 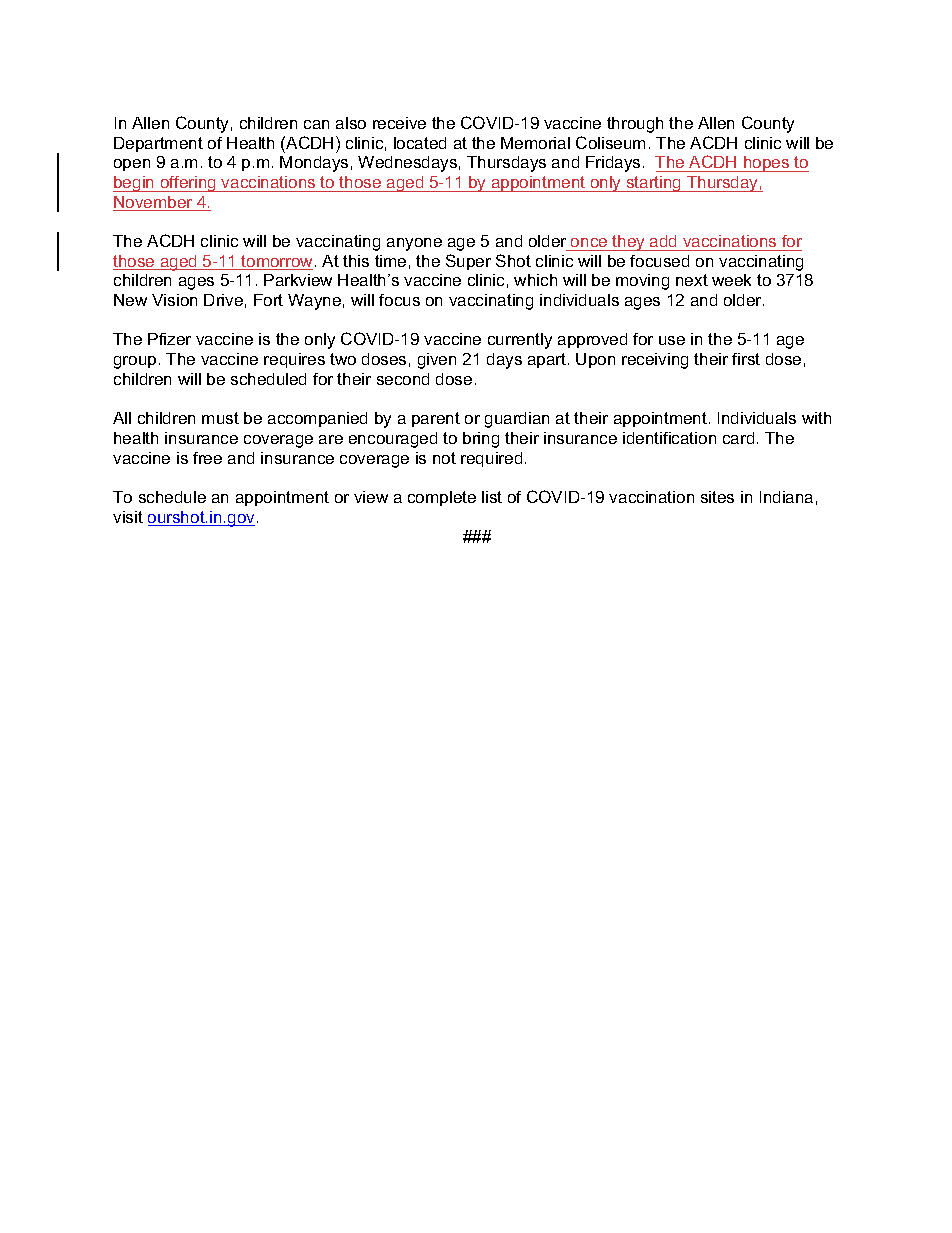 What do you see at coordinates (128, 517) in the screenshot?
I see `visit` at bounding box center [128, 517].
